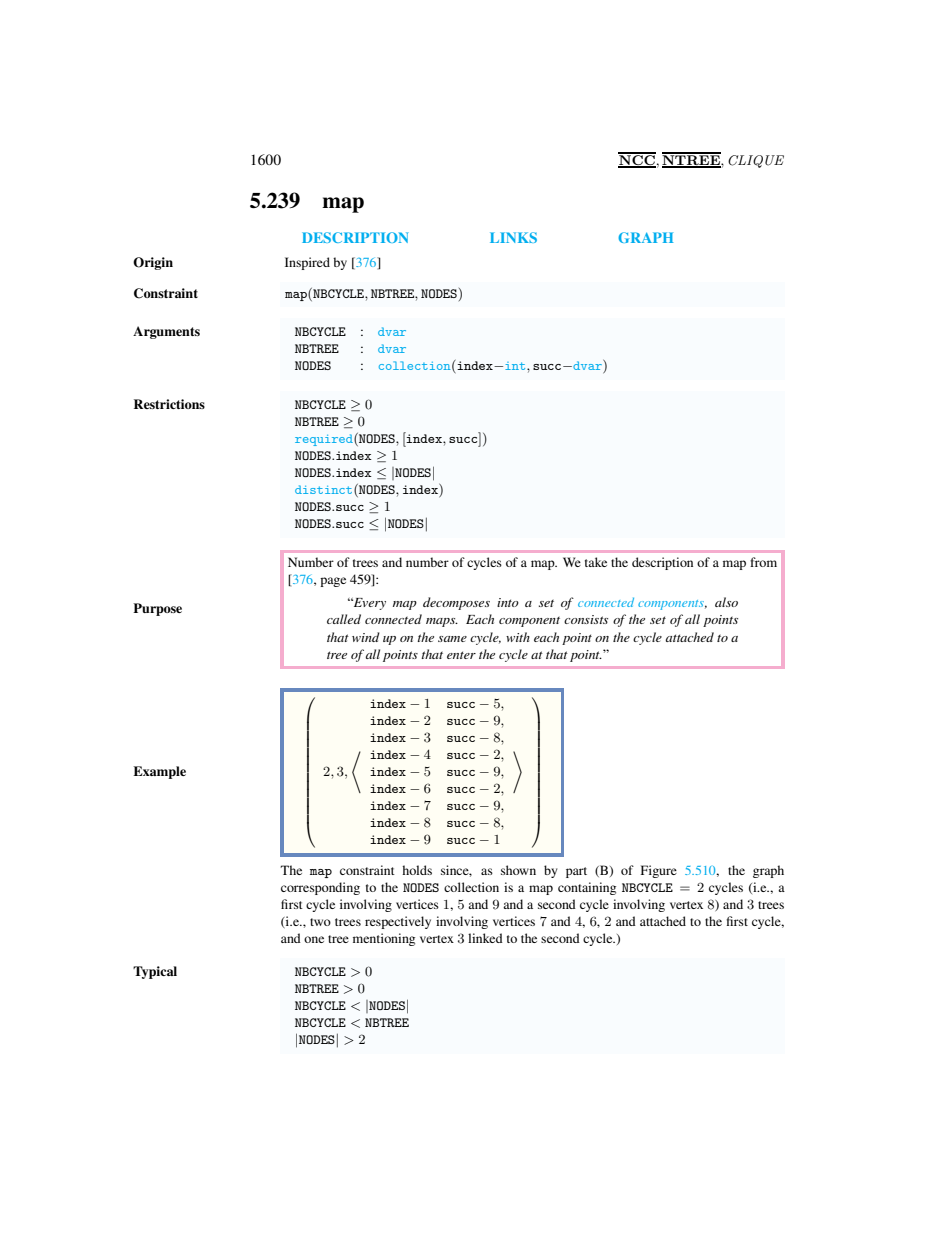 The image size is (952, 1233). Describe the element at coordinates (587, 888) in the screenshot. I see `containing` at that location.
